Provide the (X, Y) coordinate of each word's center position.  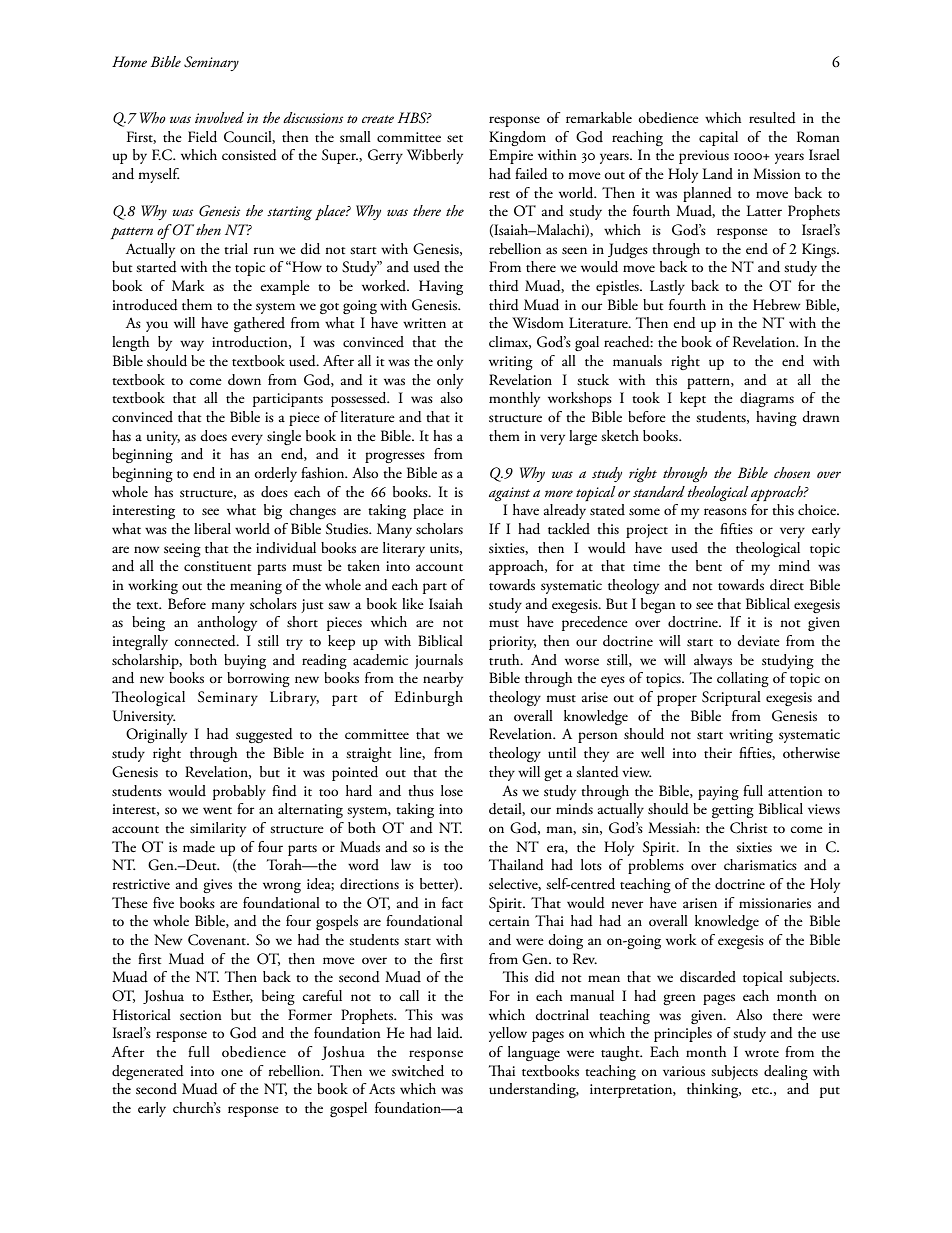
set (455, 139)
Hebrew (776, 305)
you (157, 326)
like (413, 603)
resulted (772, 118)
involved (219, 117)
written (424, 323)
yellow (508, 1034)
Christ (748, 828)
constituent (217, 566)
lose (452, 790)
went (217, 811)
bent (709, 566)
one (232, 1072)
